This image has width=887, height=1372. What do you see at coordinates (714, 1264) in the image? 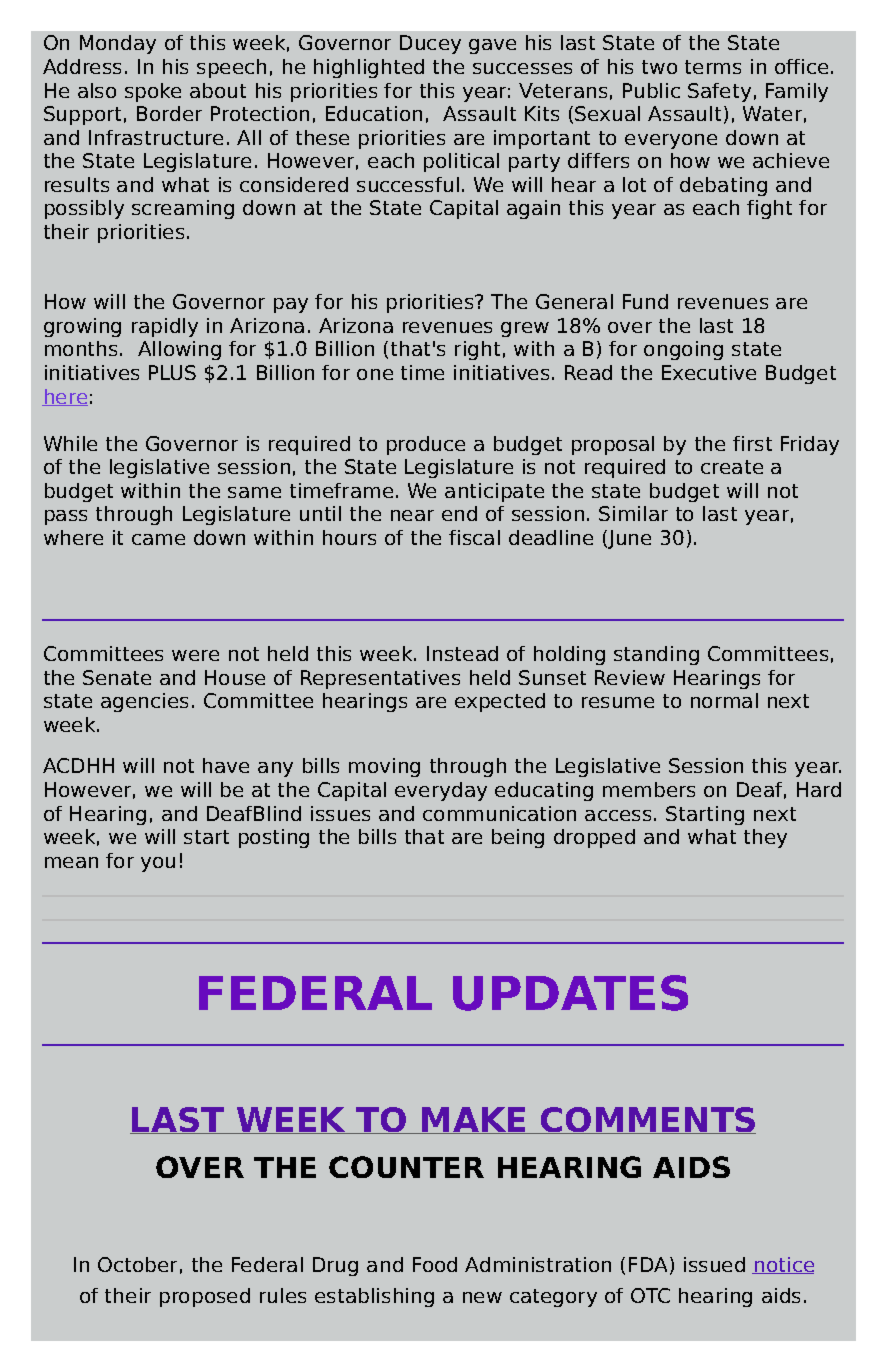
I see `issued` at bounding box center [714, 1264].
